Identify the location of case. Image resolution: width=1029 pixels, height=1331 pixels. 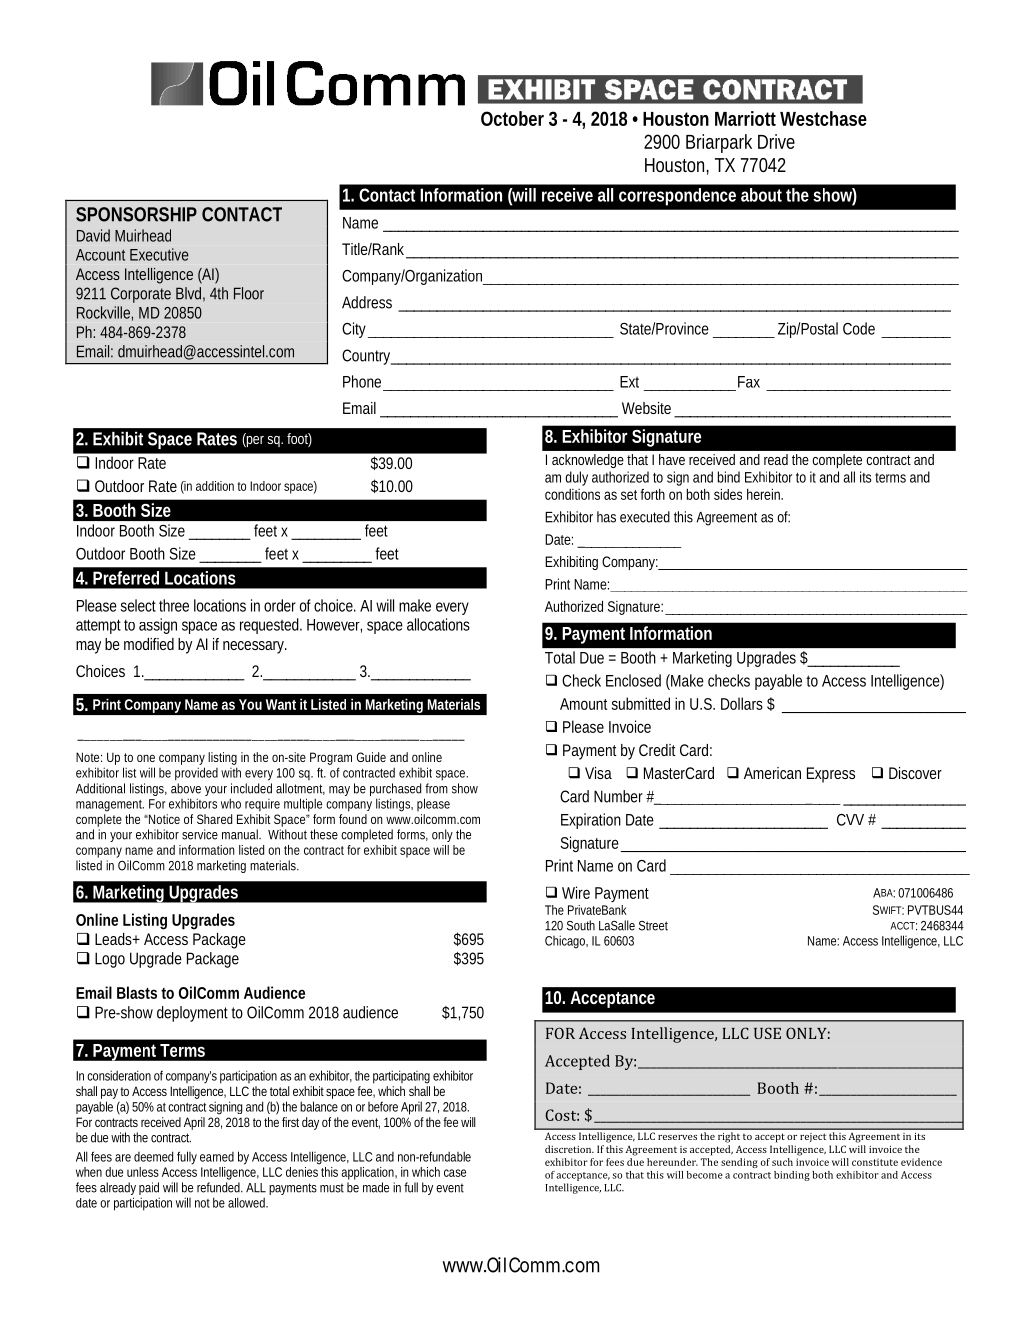
(455, 1173).
